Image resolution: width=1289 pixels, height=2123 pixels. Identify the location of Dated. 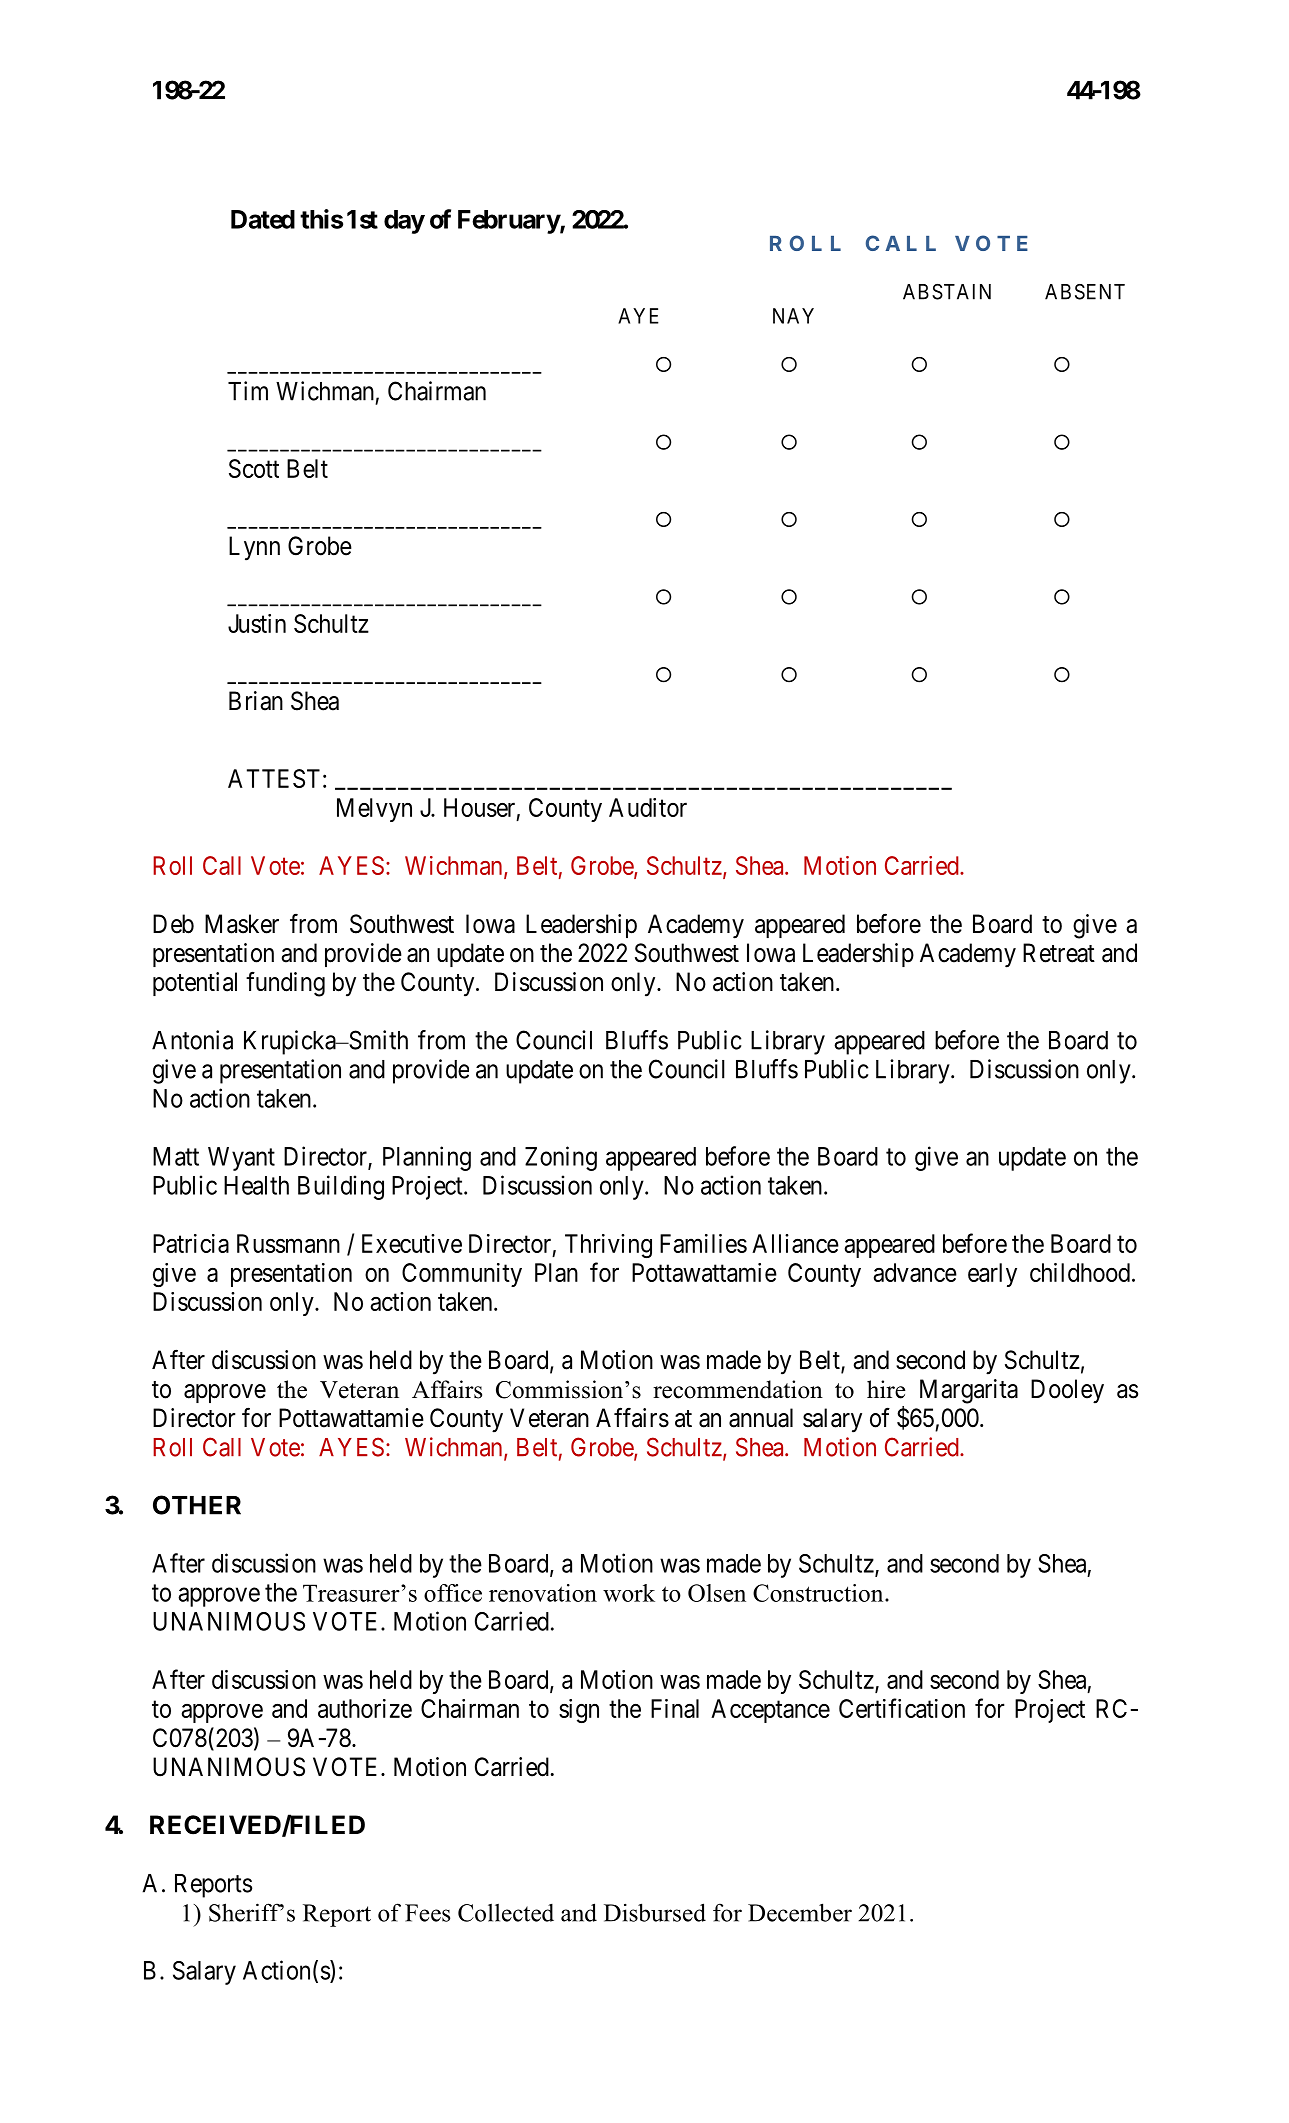
(263, 219).
